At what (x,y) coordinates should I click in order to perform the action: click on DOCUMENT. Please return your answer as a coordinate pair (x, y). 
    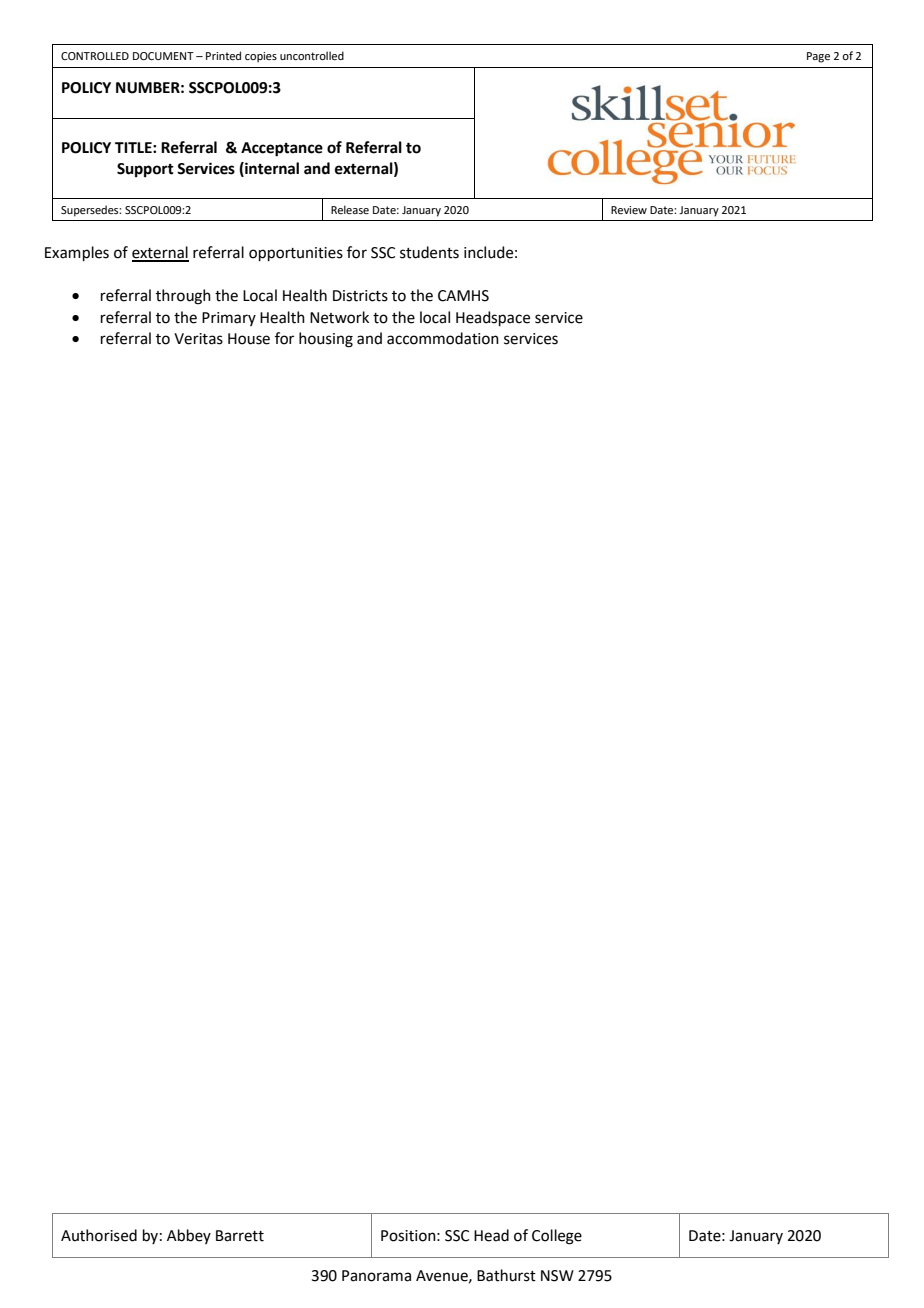
    Looking at the image, I should click on (163, 56).
